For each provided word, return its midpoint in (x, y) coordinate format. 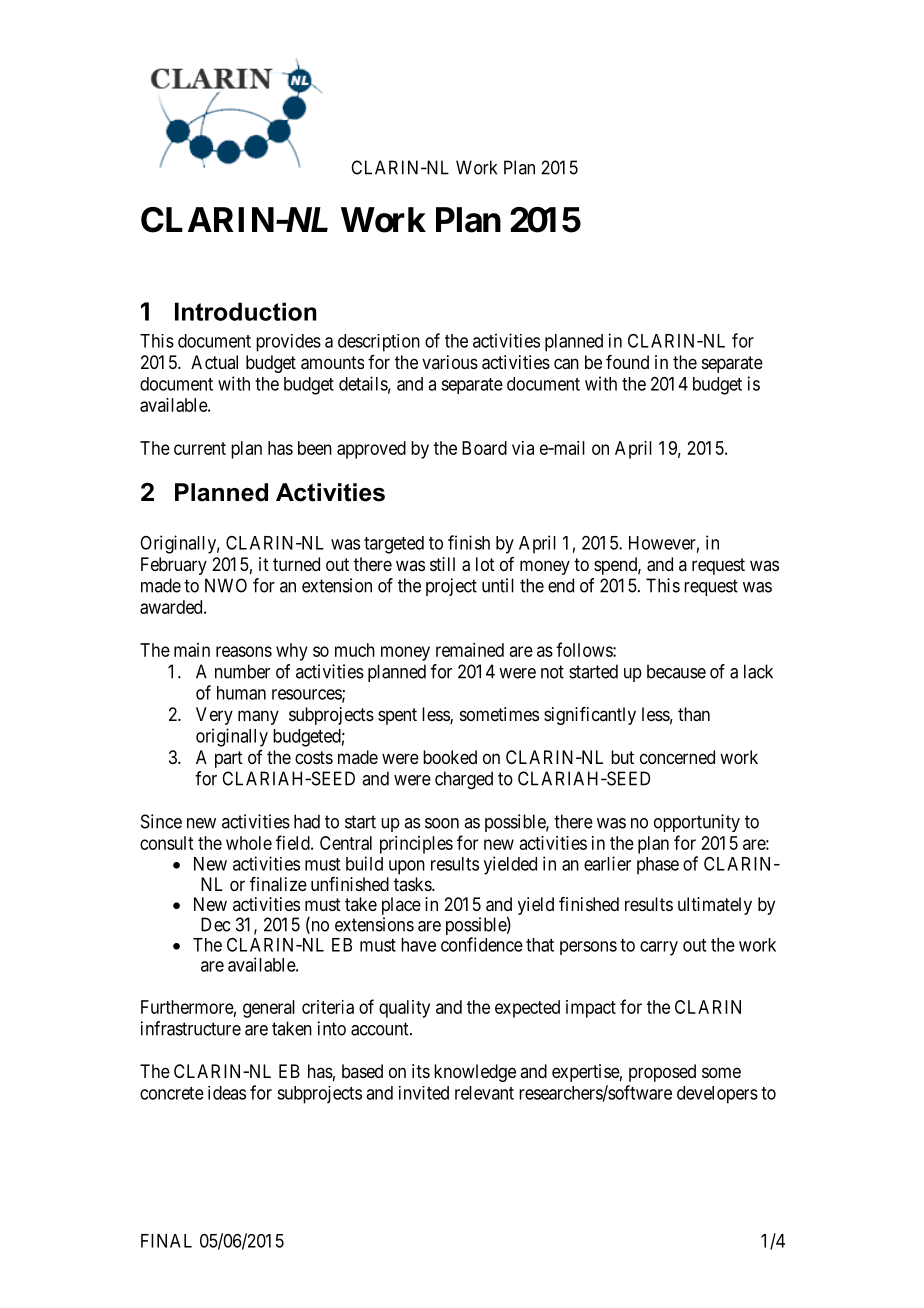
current (200, 448)
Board (484, 448)
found (627, 362)
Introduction (246, 311)
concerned (677, 757)
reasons (244, 651)
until (498, 585)
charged (464, 780)
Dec (215, 924)
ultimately (715, 906)
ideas (227, 1093)
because (676, 671)
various (450, 362)
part (229, 759)
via (523, 448)
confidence (482, 944)
